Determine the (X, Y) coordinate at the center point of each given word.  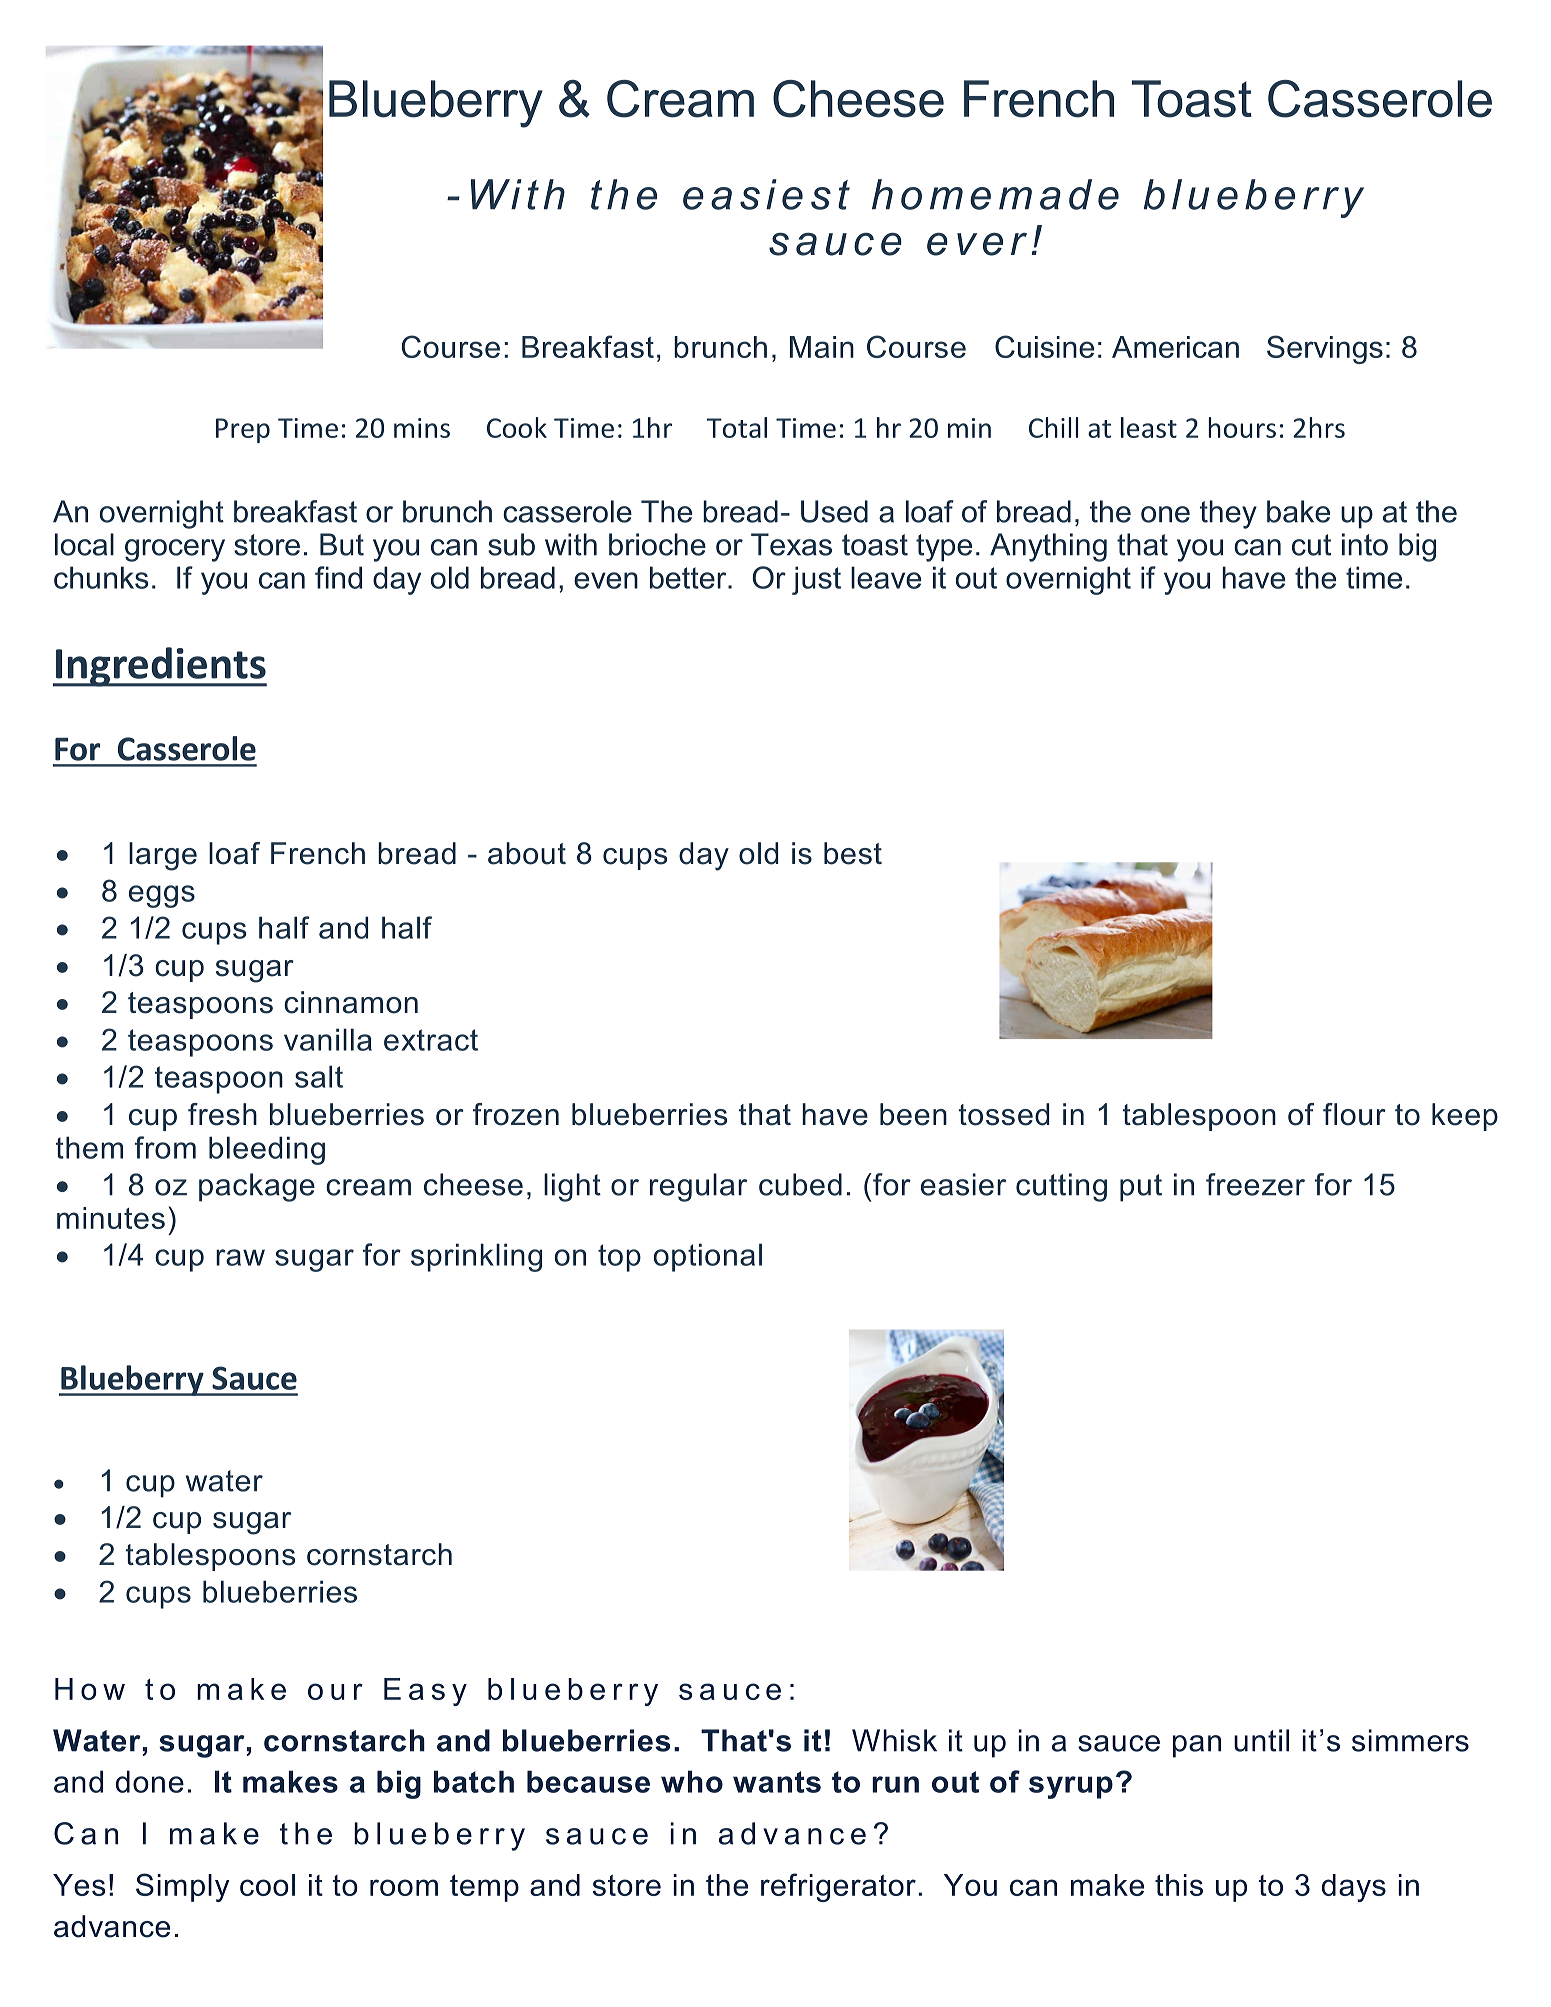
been (913, 1114)
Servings (1325, 349)
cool (267, 1885)
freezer (1255, 1184)
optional (708, 1257)
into (1365, 544)
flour (1354, 1114)
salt (319, 1076)
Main (822, 347)
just (816, 580)
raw (240, 1257)
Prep (243, 430)
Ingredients (160, 667)
